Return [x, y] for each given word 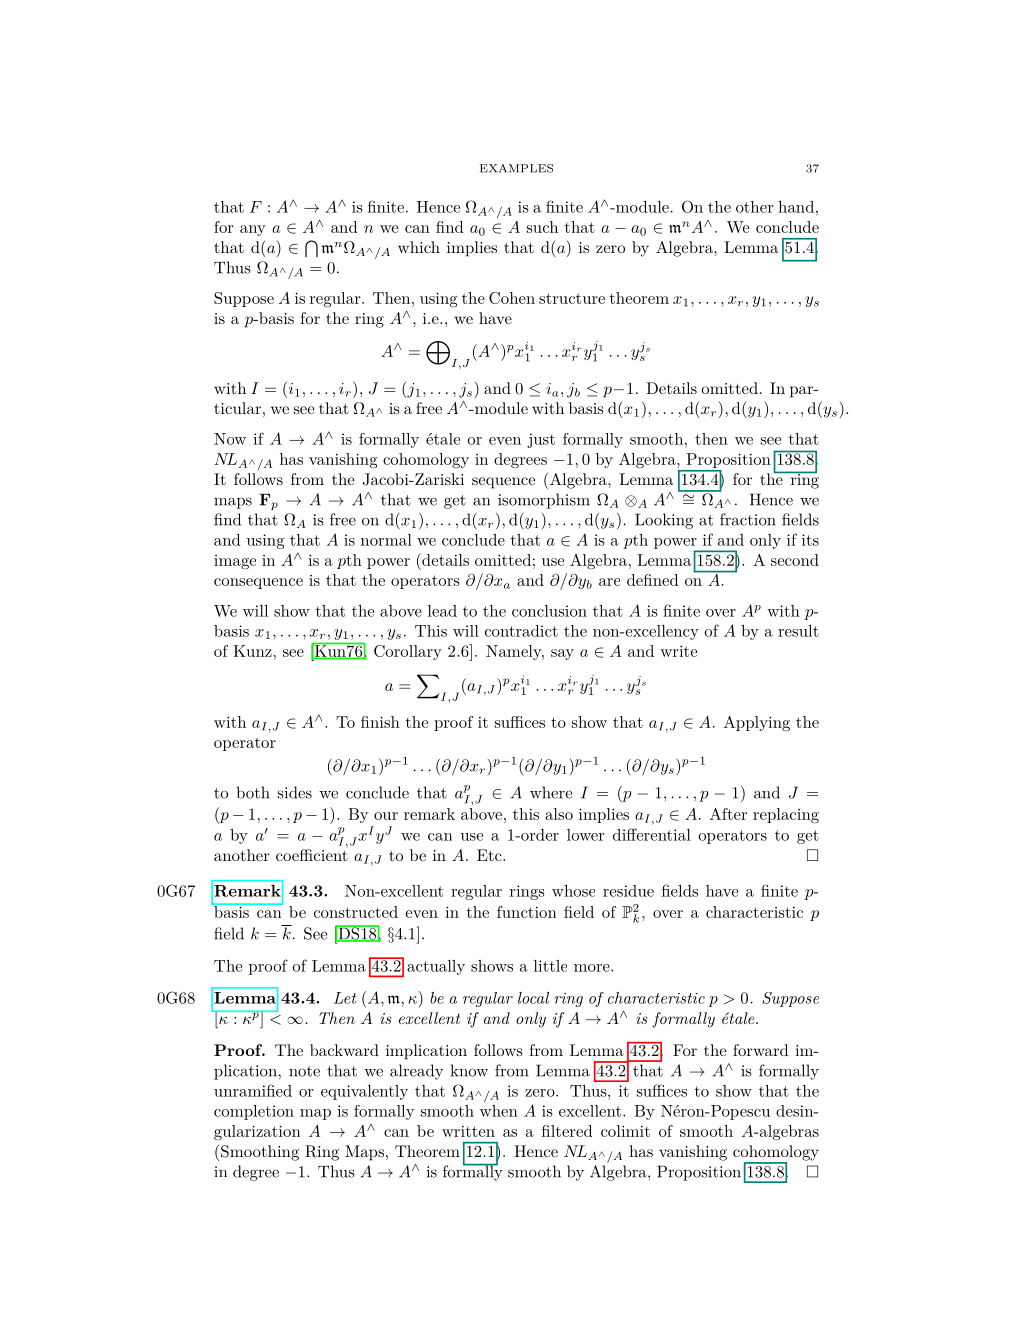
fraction [748, 519]
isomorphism [544, 501]
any [253, 230]
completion [254, 1112]
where [551, 792]
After [728, 814]
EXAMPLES [516, 168]
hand [796, 207]
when [499, 1111]
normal [386, 540]
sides [295, 792]
